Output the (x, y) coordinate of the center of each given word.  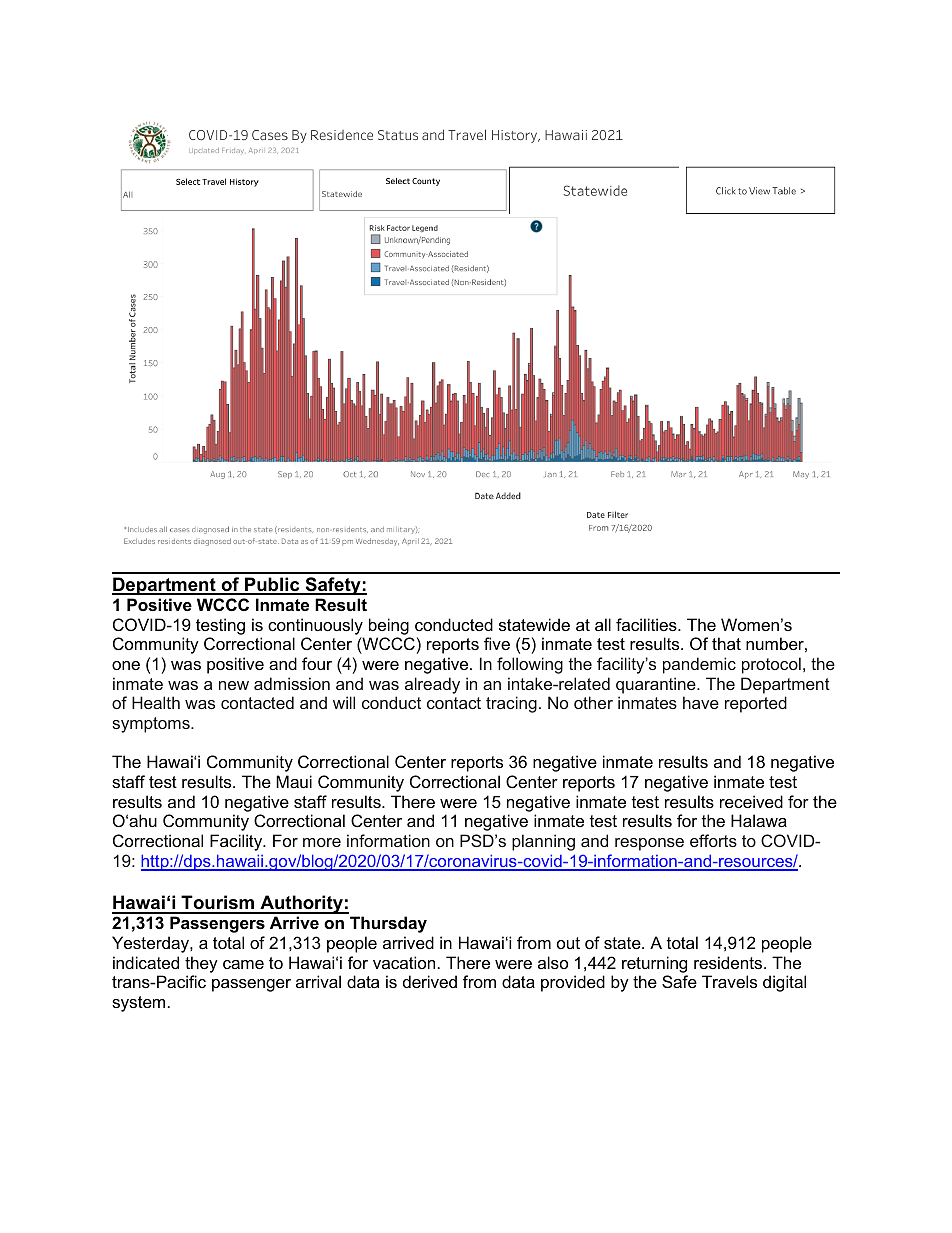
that (726, 643)
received (751, 801)
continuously (315, 626)
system (138, 1004)
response (649, 844)
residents (729, 962)
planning (543, 842)
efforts (713, 840)
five (497, 643)
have (701, 702)
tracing (511, 704)
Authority (301, 904)
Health (156, 702)
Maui (294, 781)
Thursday (388, 924)
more (322, 842)
